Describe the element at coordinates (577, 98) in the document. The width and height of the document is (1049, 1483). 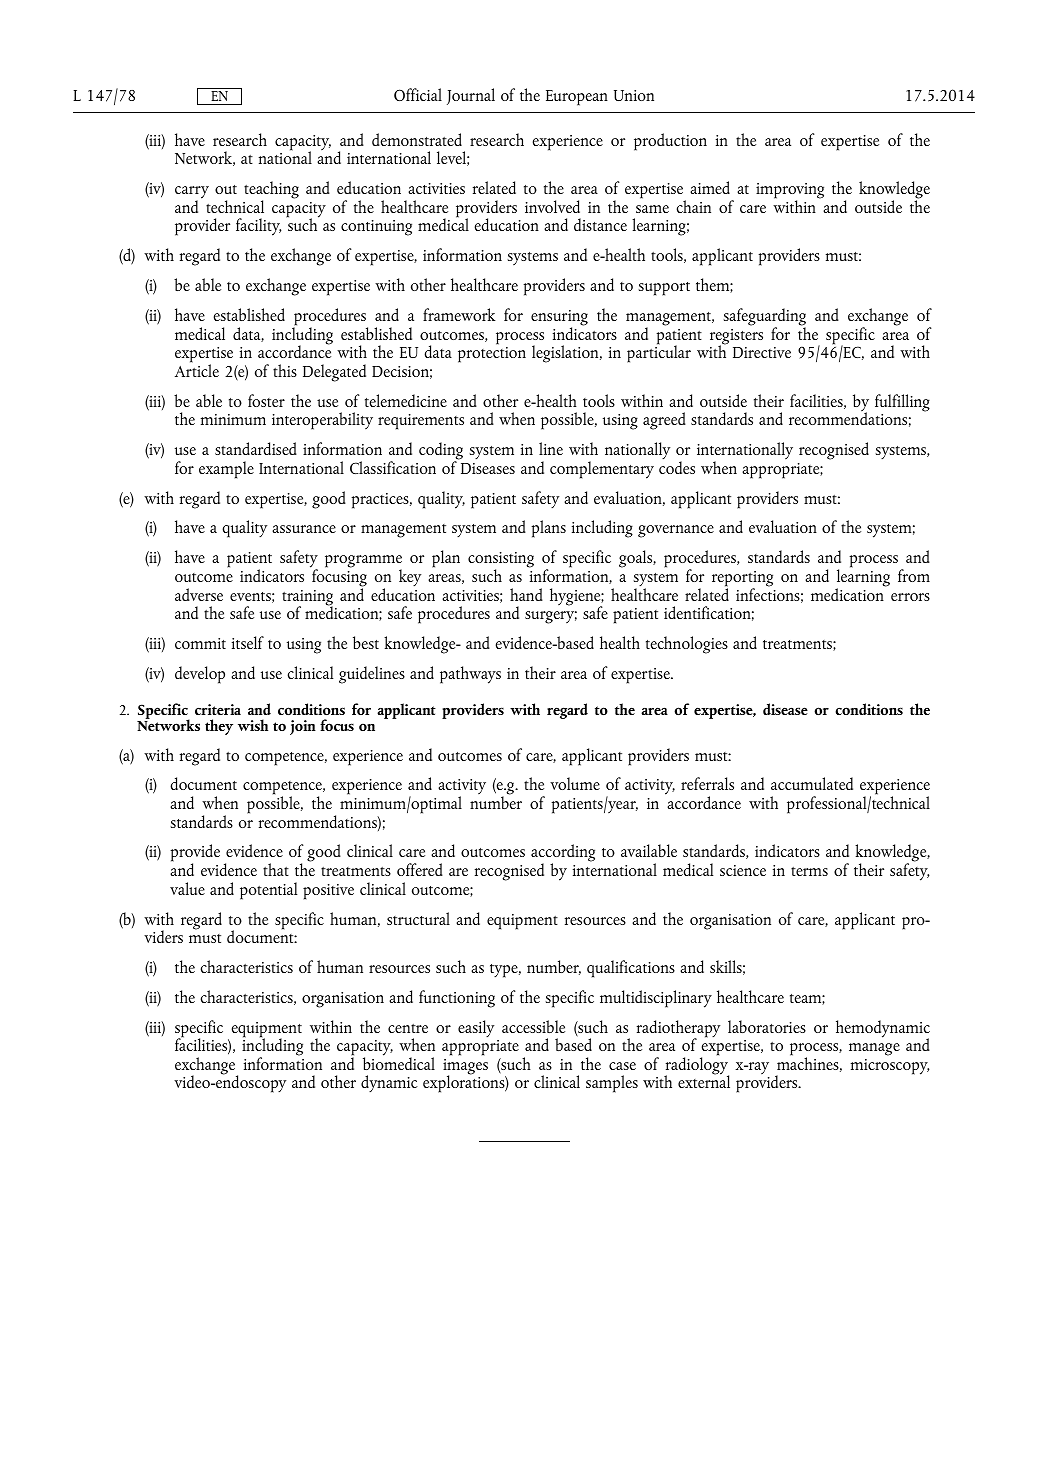
I see `European` at that location.
